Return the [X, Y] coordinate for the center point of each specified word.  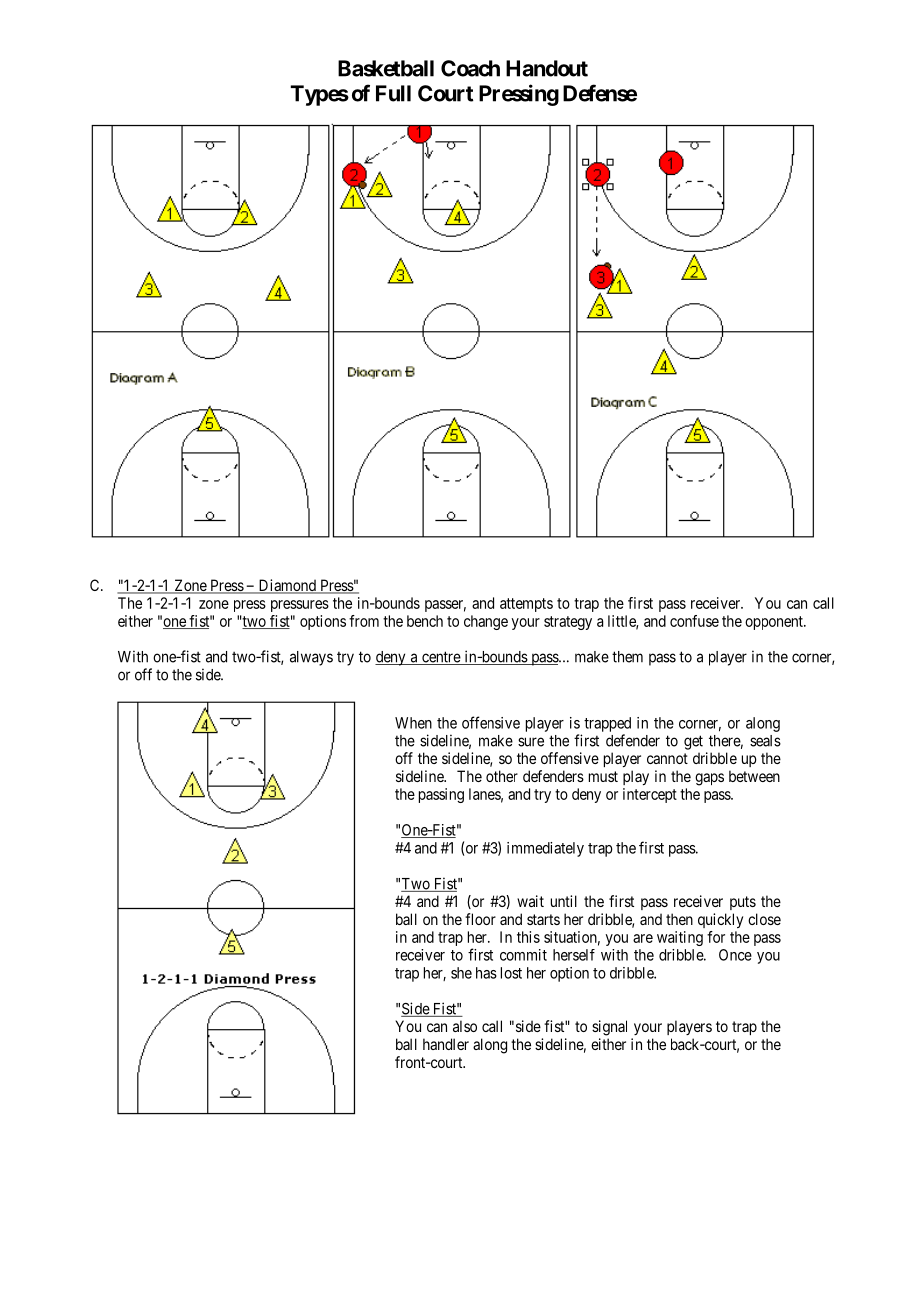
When [413, 723]
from [364, 621]
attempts [526, 605]
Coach [470, 68]
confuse [694, 621]
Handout [547, 68]
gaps [709, 779]
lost [511, 973]
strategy [568, 623]
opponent [775, 623]
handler [446, 1044]
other [502, 776]
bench [425, 621]
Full [393, 93]
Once [735, 955]
